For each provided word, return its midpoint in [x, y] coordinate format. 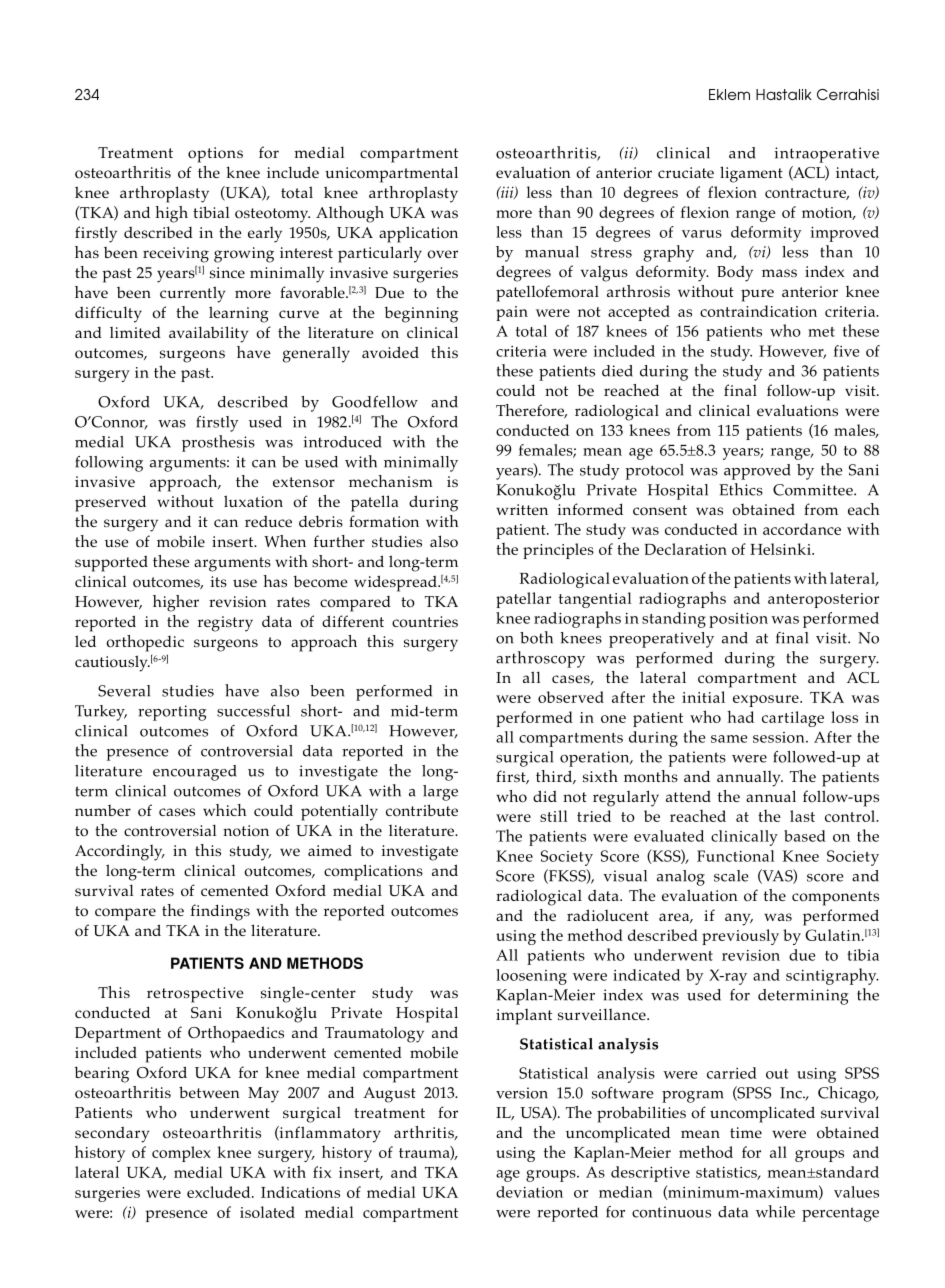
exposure [767, 701]
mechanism [391, 481]
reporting [172, 713]
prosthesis [218, 443]
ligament [751, 174]
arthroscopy [540, 659]
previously [740, 937]
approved [757, 472]
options [215, 155]
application [418, 234]
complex [181, 1154]
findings [220, 912]
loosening [531, 977]
